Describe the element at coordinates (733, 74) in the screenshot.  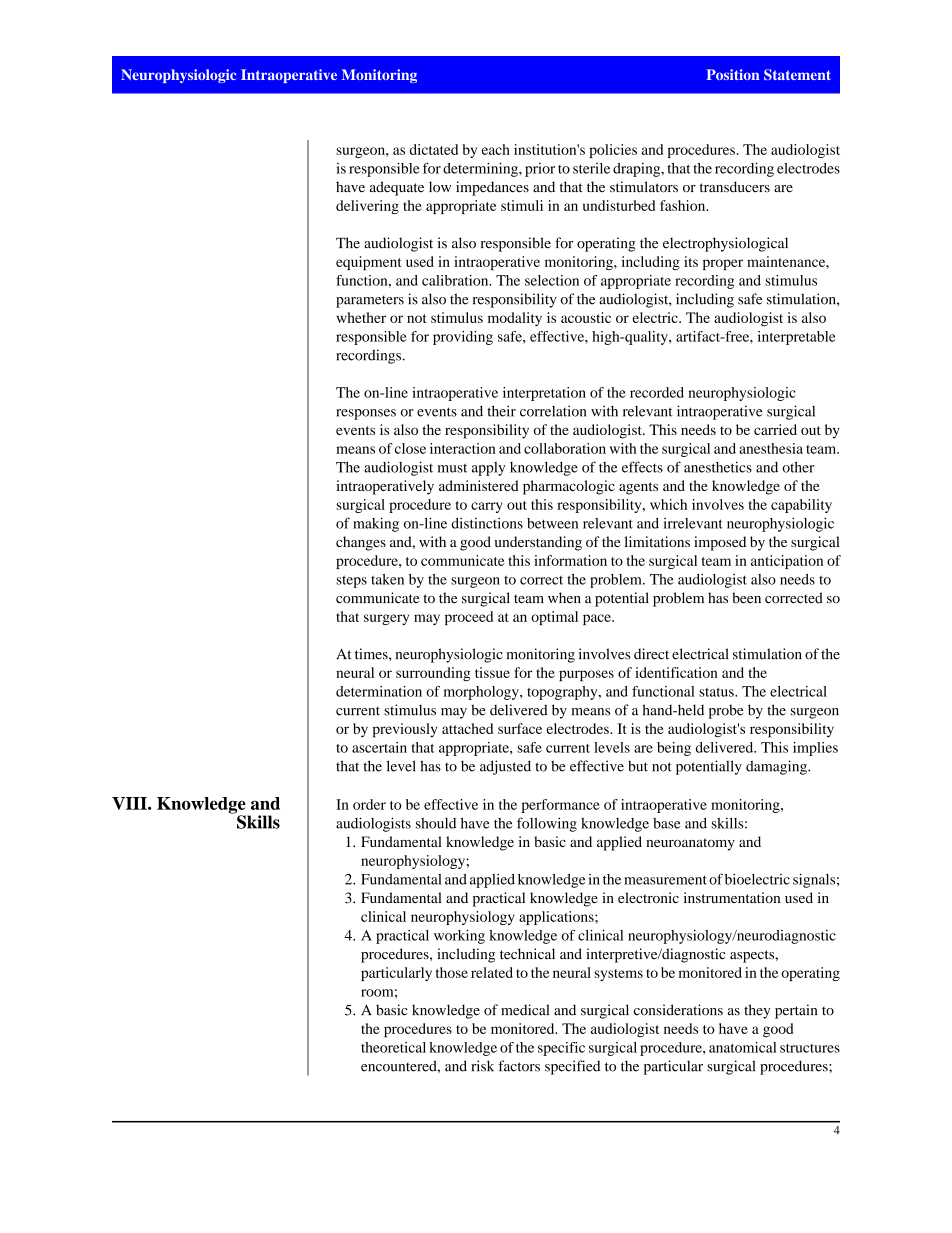
I see `Position` at that location.
